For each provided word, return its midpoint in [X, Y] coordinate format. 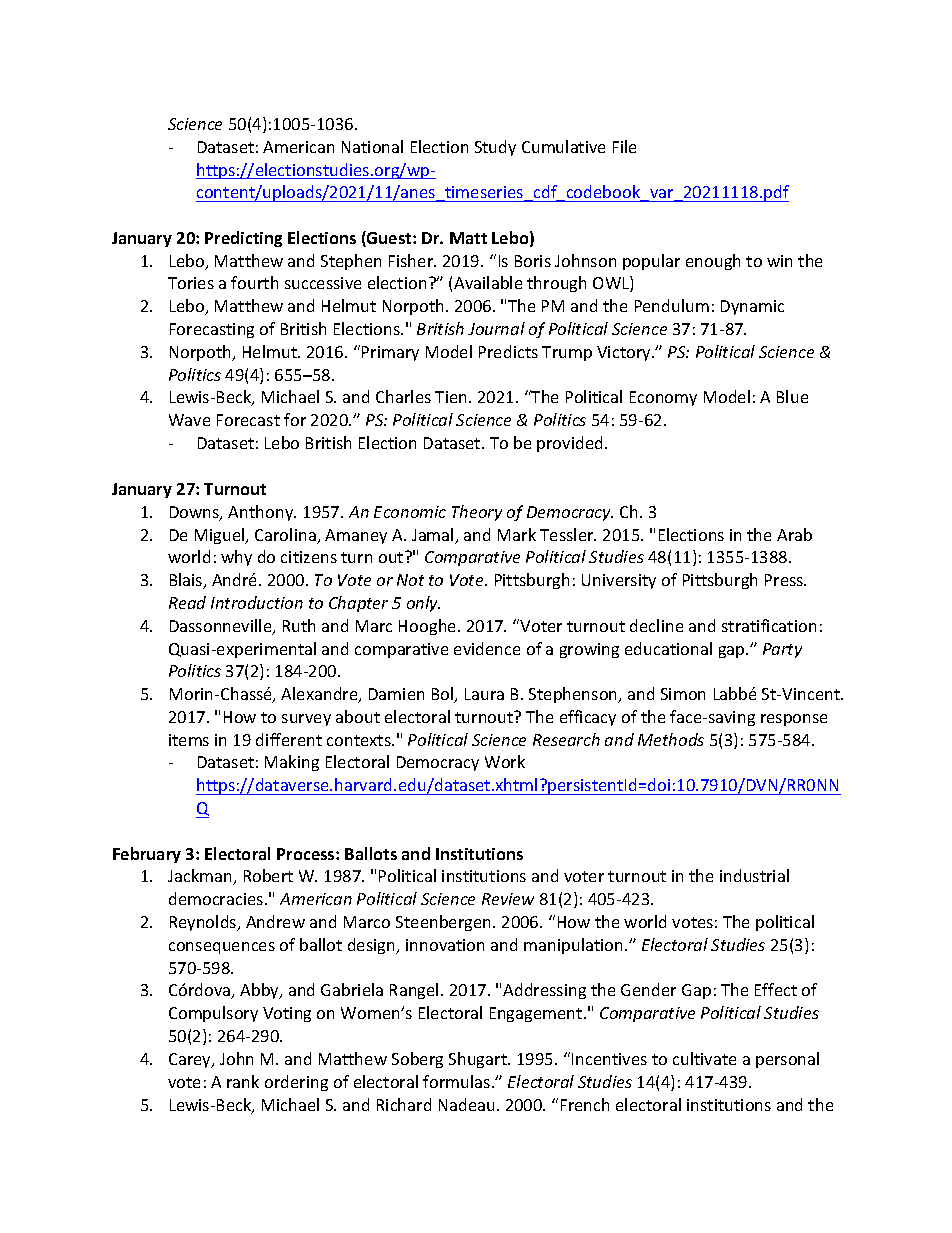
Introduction [257, 602]
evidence [487, 648]
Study [495, 148]
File [624, 146]
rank [243, 1081]
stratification [769, 625]
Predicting [243, 239]
